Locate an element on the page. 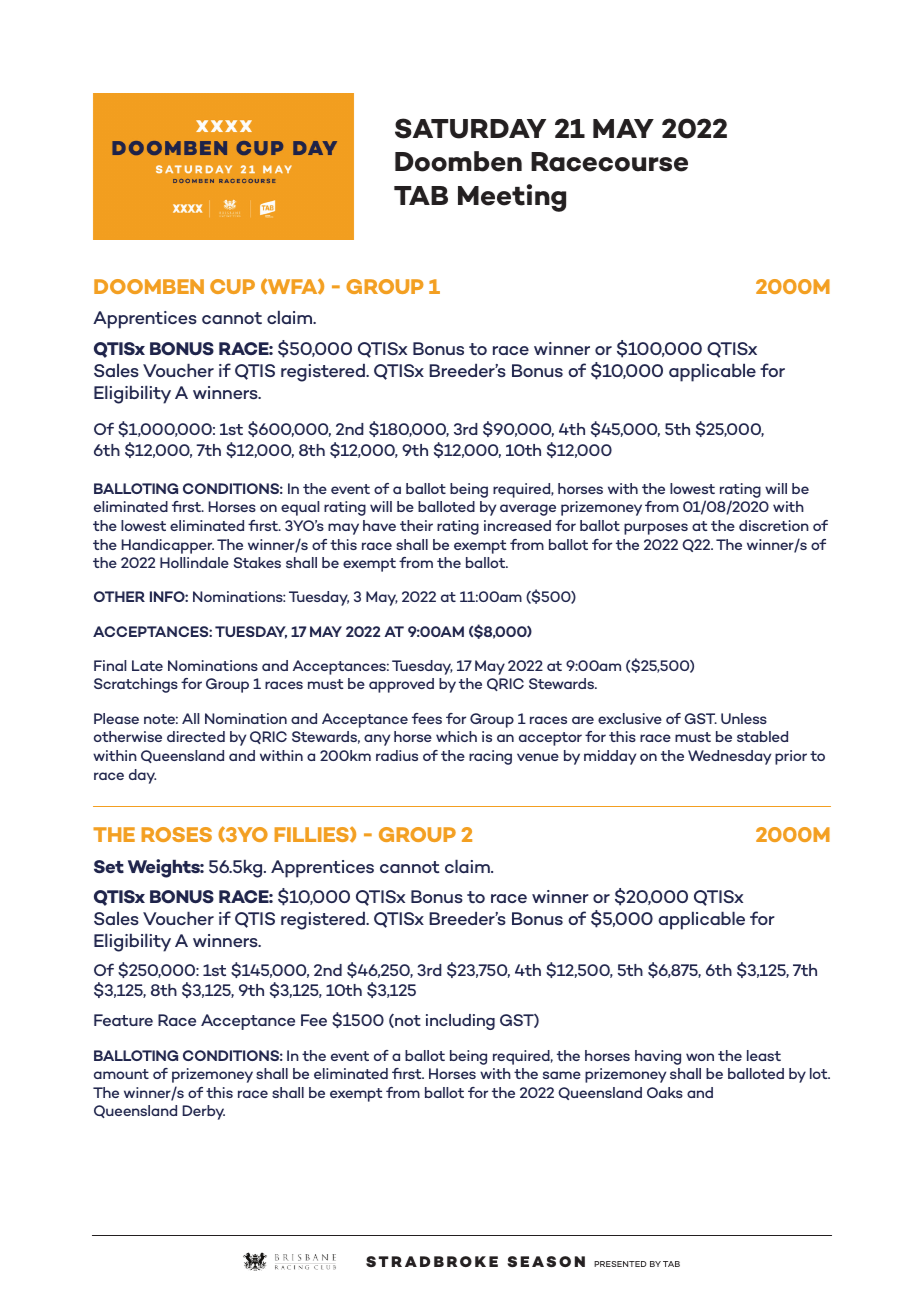 This page has width=924, height=1308. CUP is located at coordinates (232, 286).
